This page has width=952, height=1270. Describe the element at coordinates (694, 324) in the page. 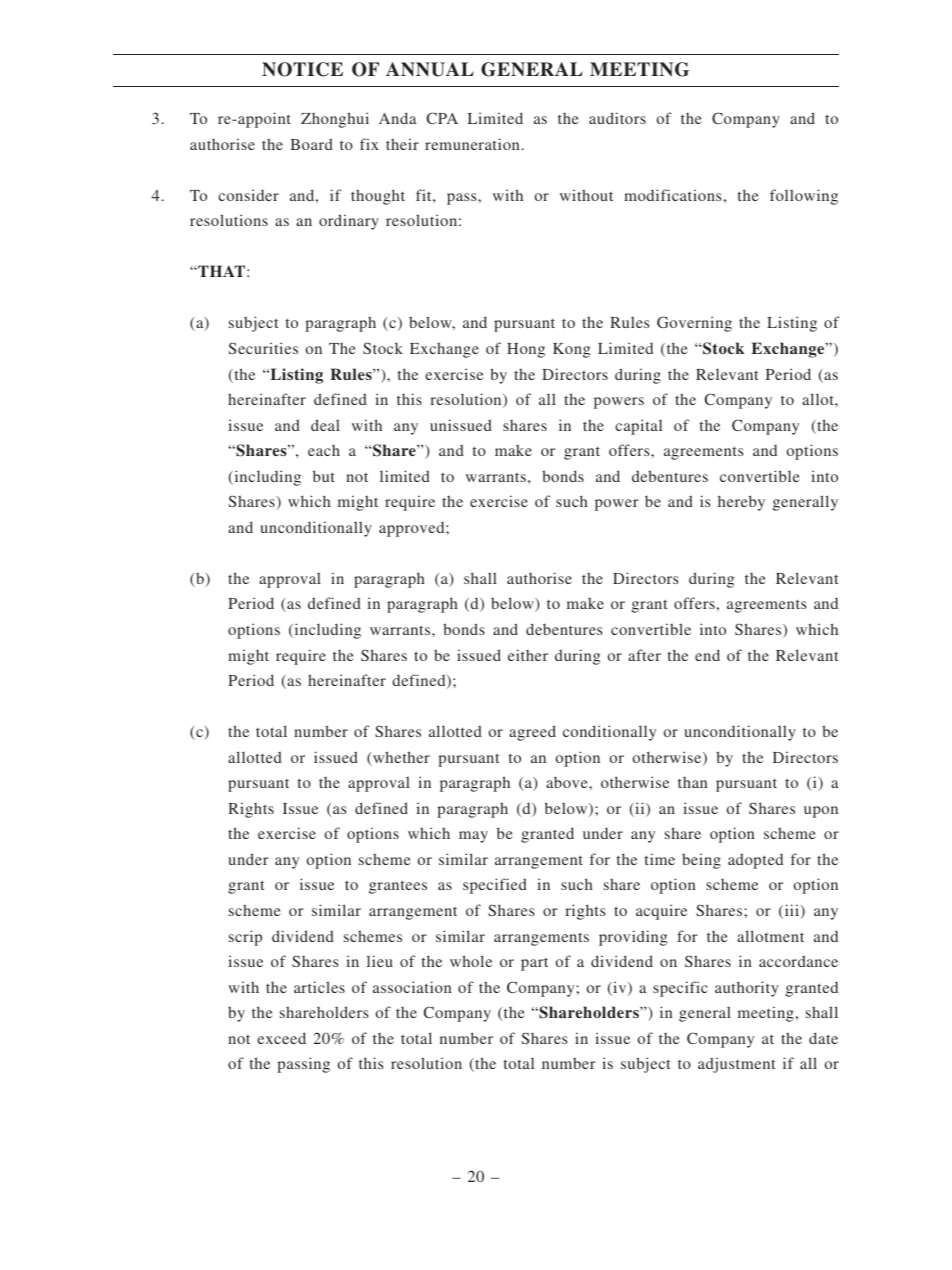

I see `Governing` at that location.
